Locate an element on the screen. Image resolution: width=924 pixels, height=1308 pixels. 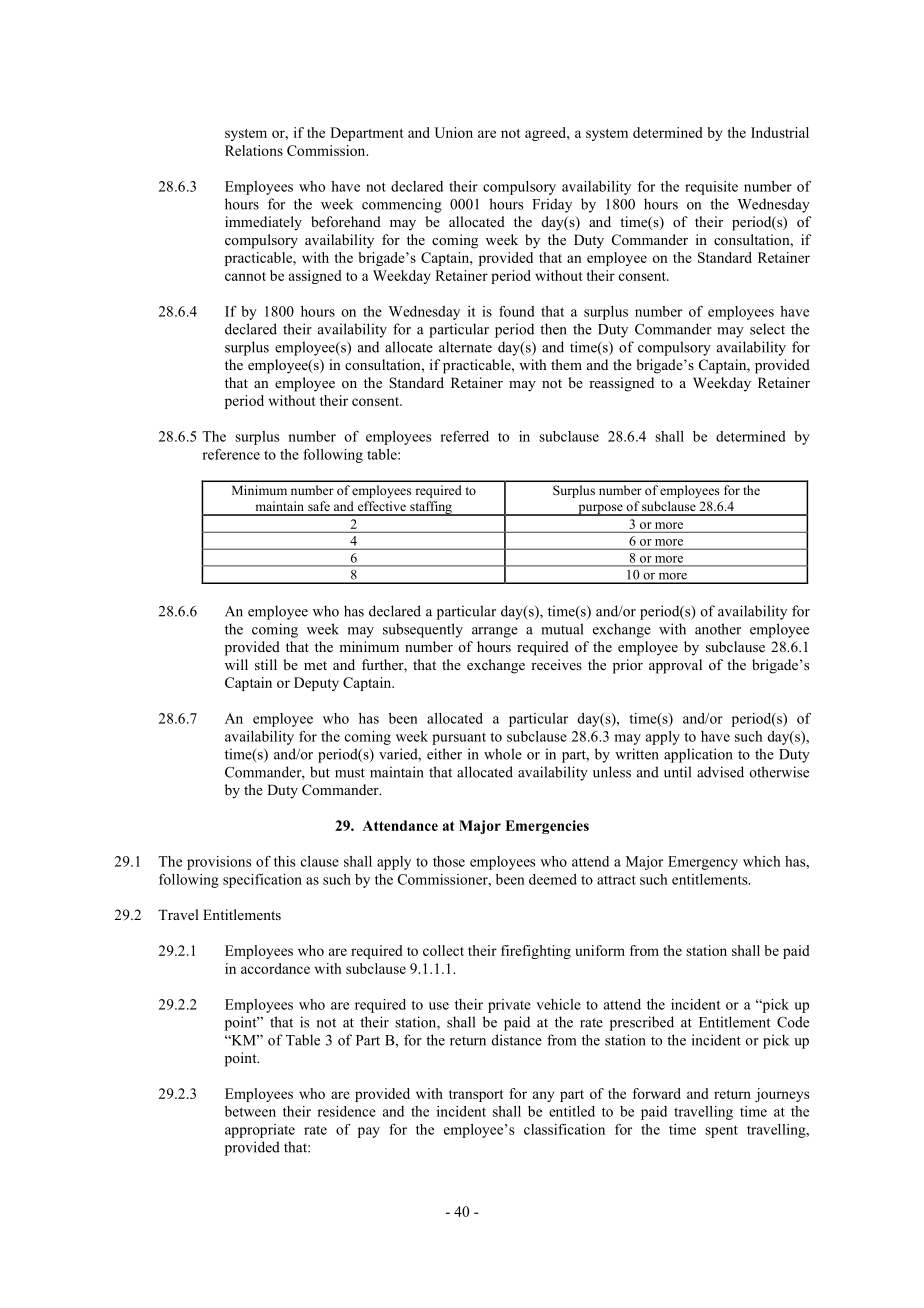
whole is located at coordinates (503, 754).
